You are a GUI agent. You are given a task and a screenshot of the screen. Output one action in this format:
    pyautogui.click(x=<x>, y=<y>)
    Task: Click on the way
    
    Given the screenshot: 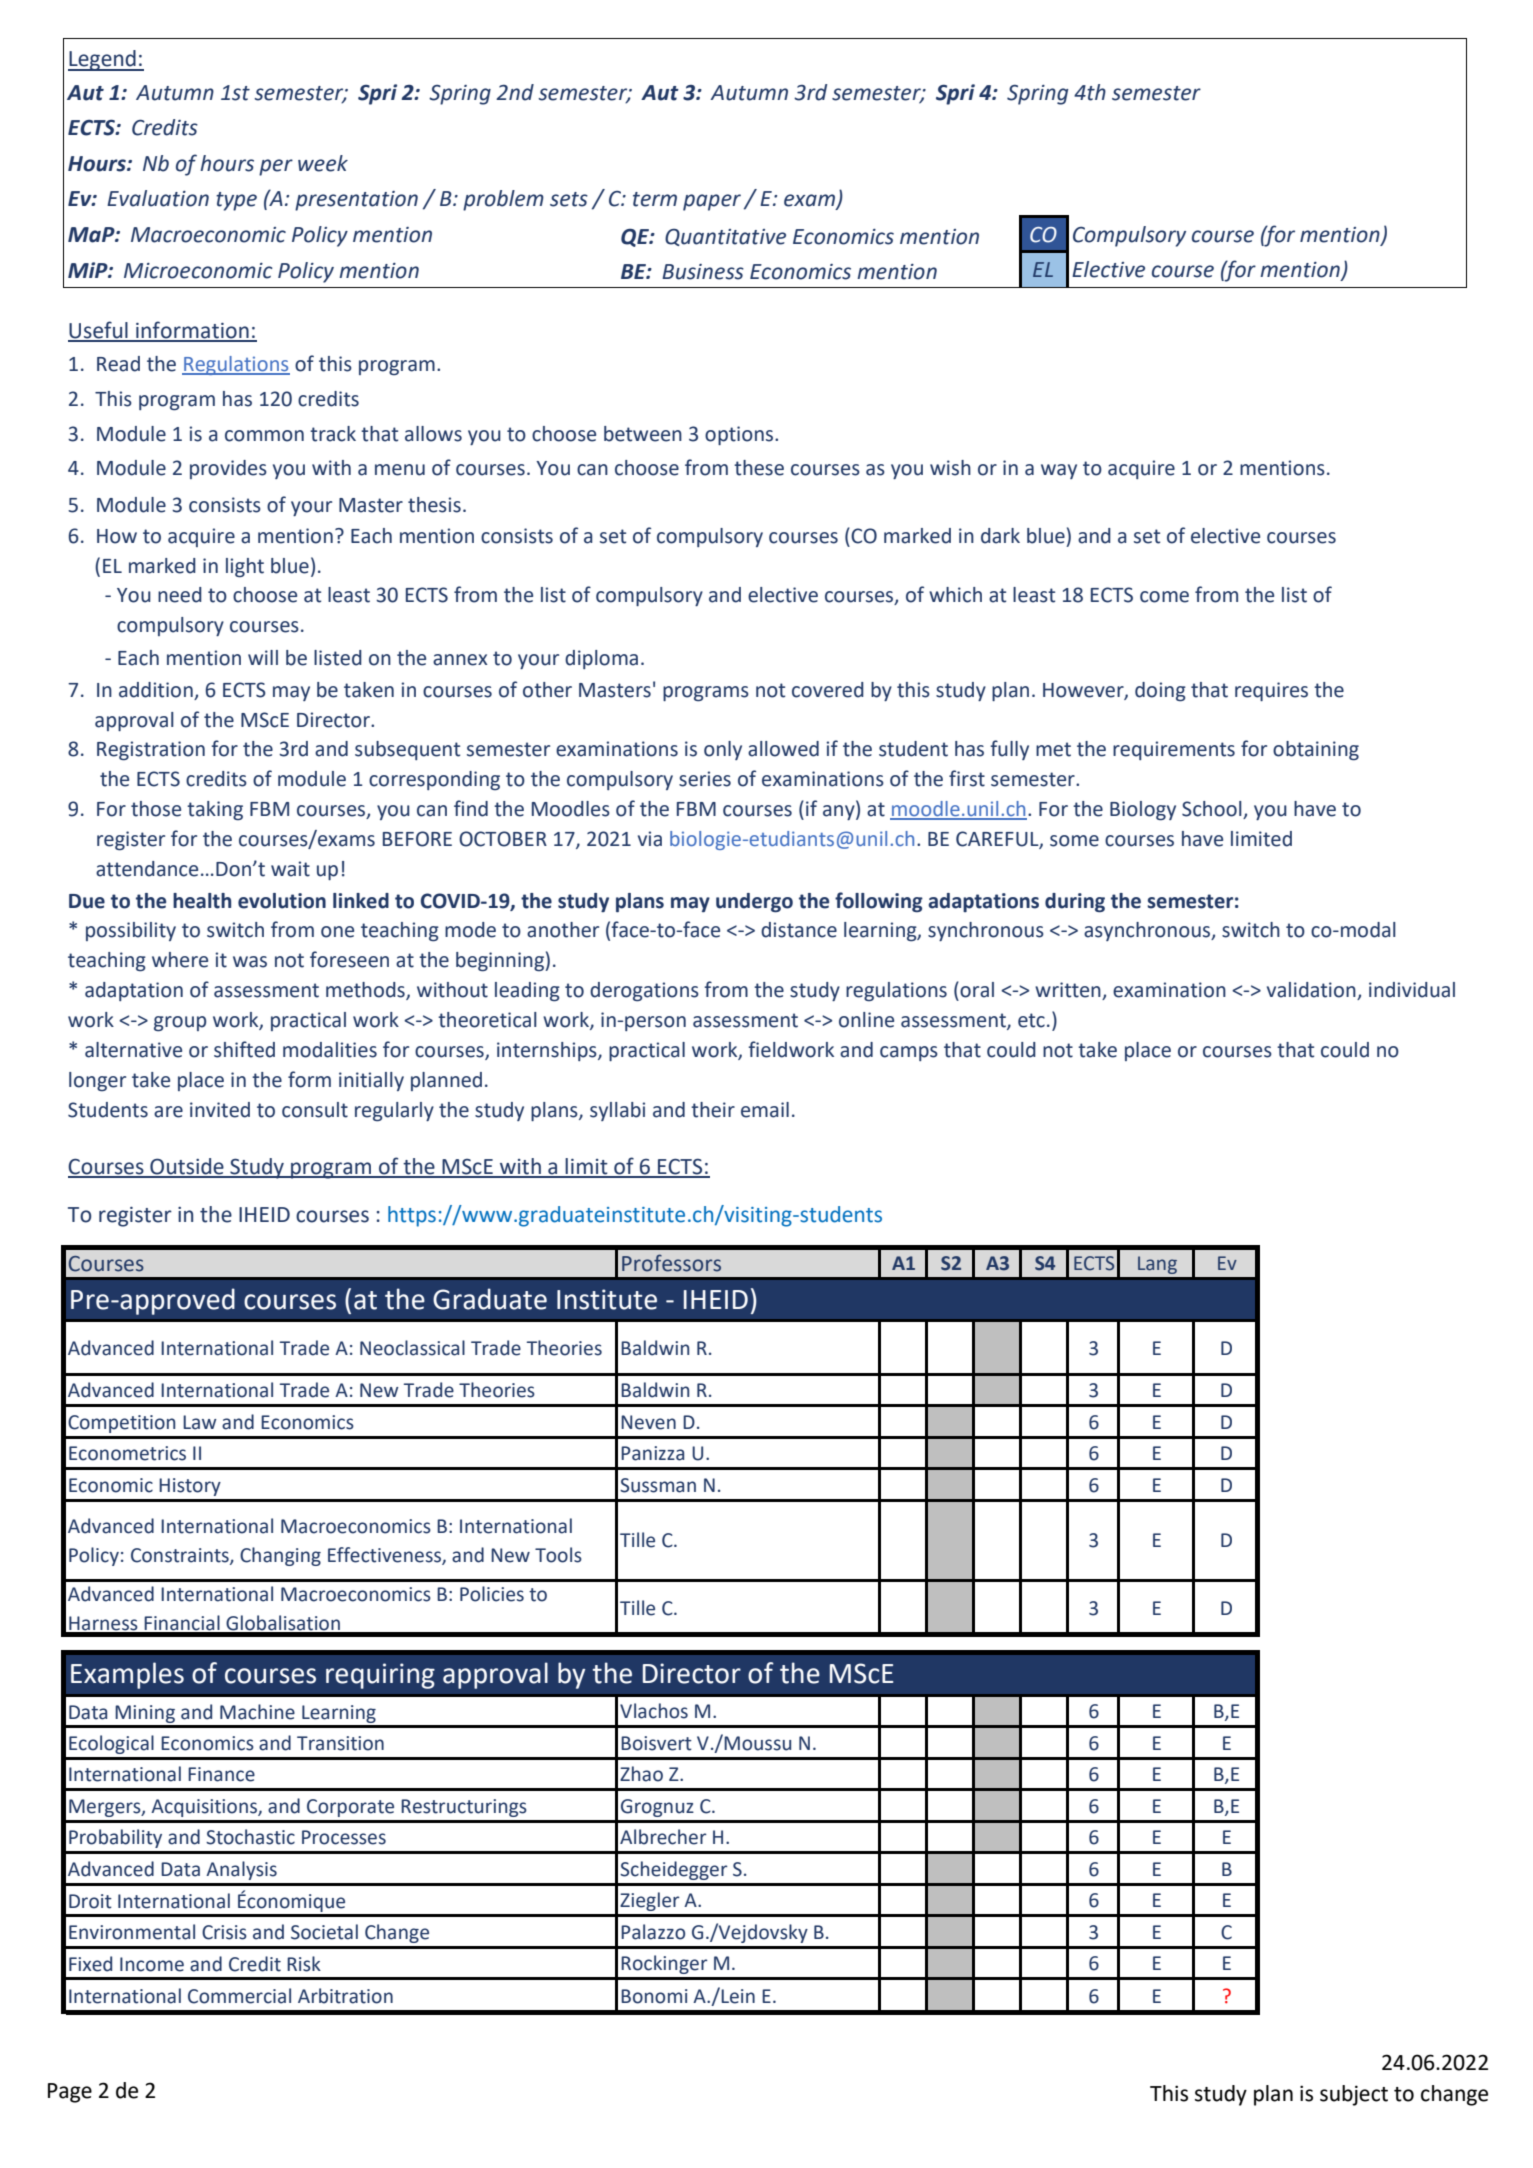 What is the action you would take?
    pyautogui.click(x=1059, y=471)
